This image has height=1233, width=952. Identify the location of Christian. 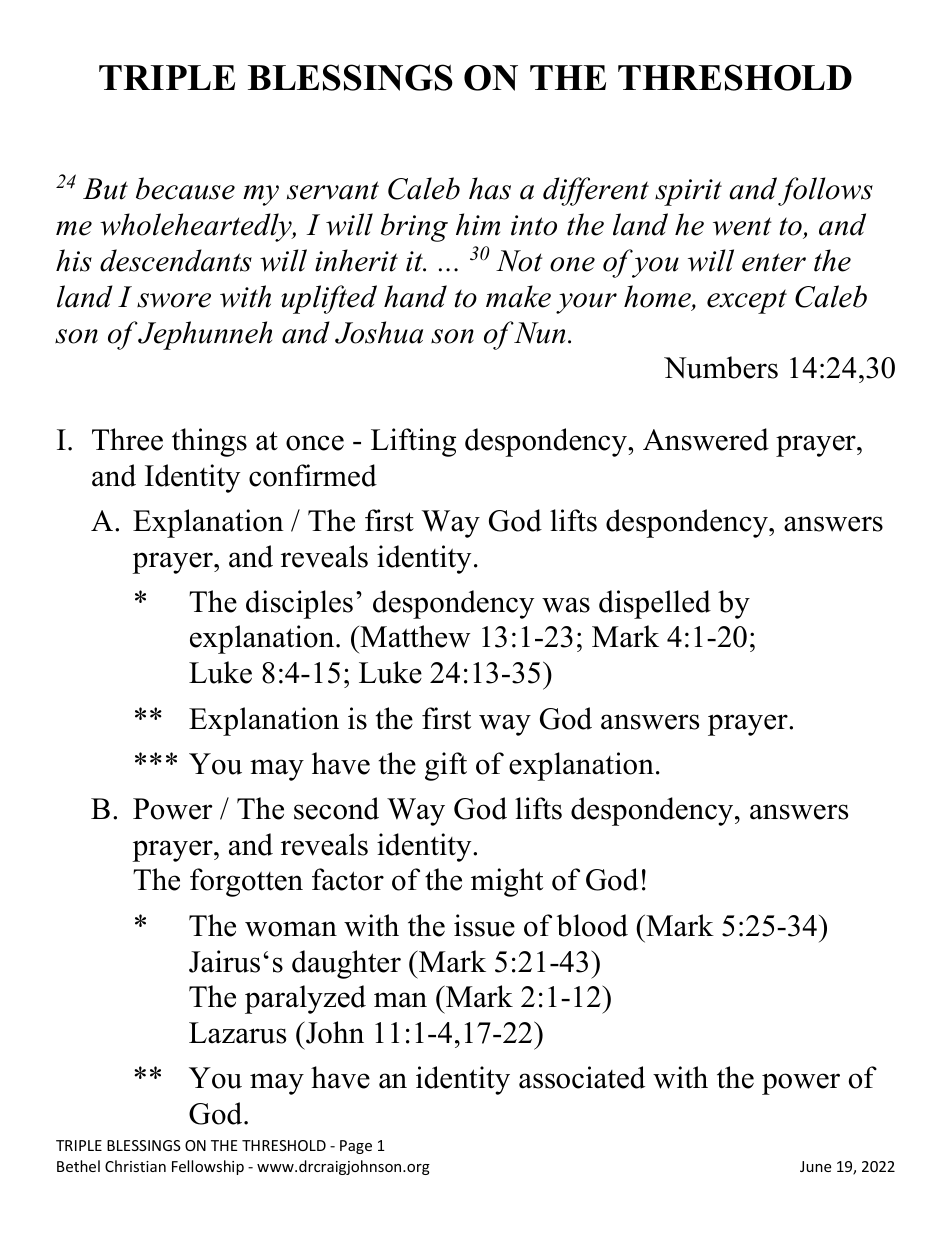
(135, 1166).
